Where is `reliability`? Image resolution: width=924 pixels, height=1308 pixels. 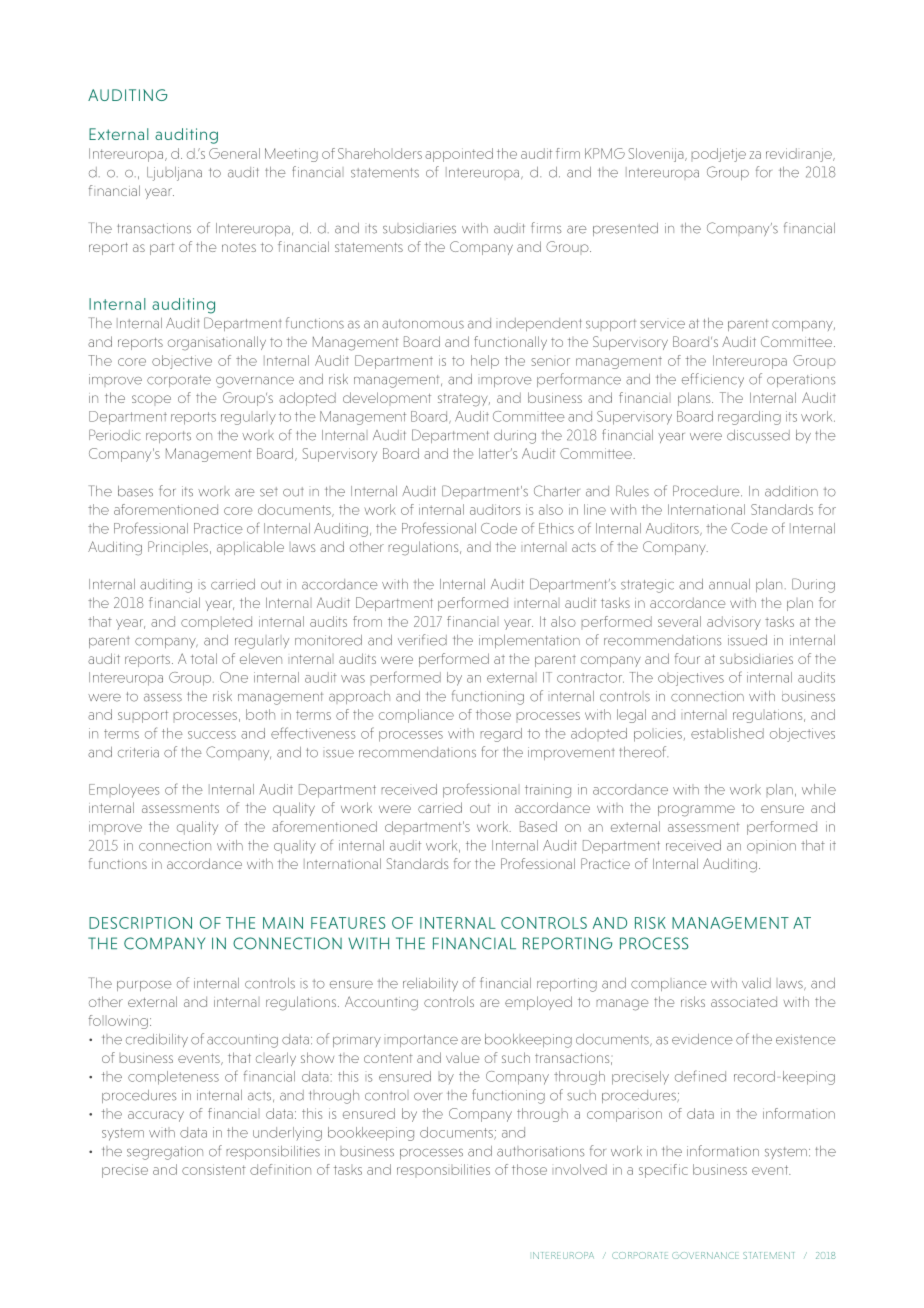 reliability is located at coordinates (430, 984).
